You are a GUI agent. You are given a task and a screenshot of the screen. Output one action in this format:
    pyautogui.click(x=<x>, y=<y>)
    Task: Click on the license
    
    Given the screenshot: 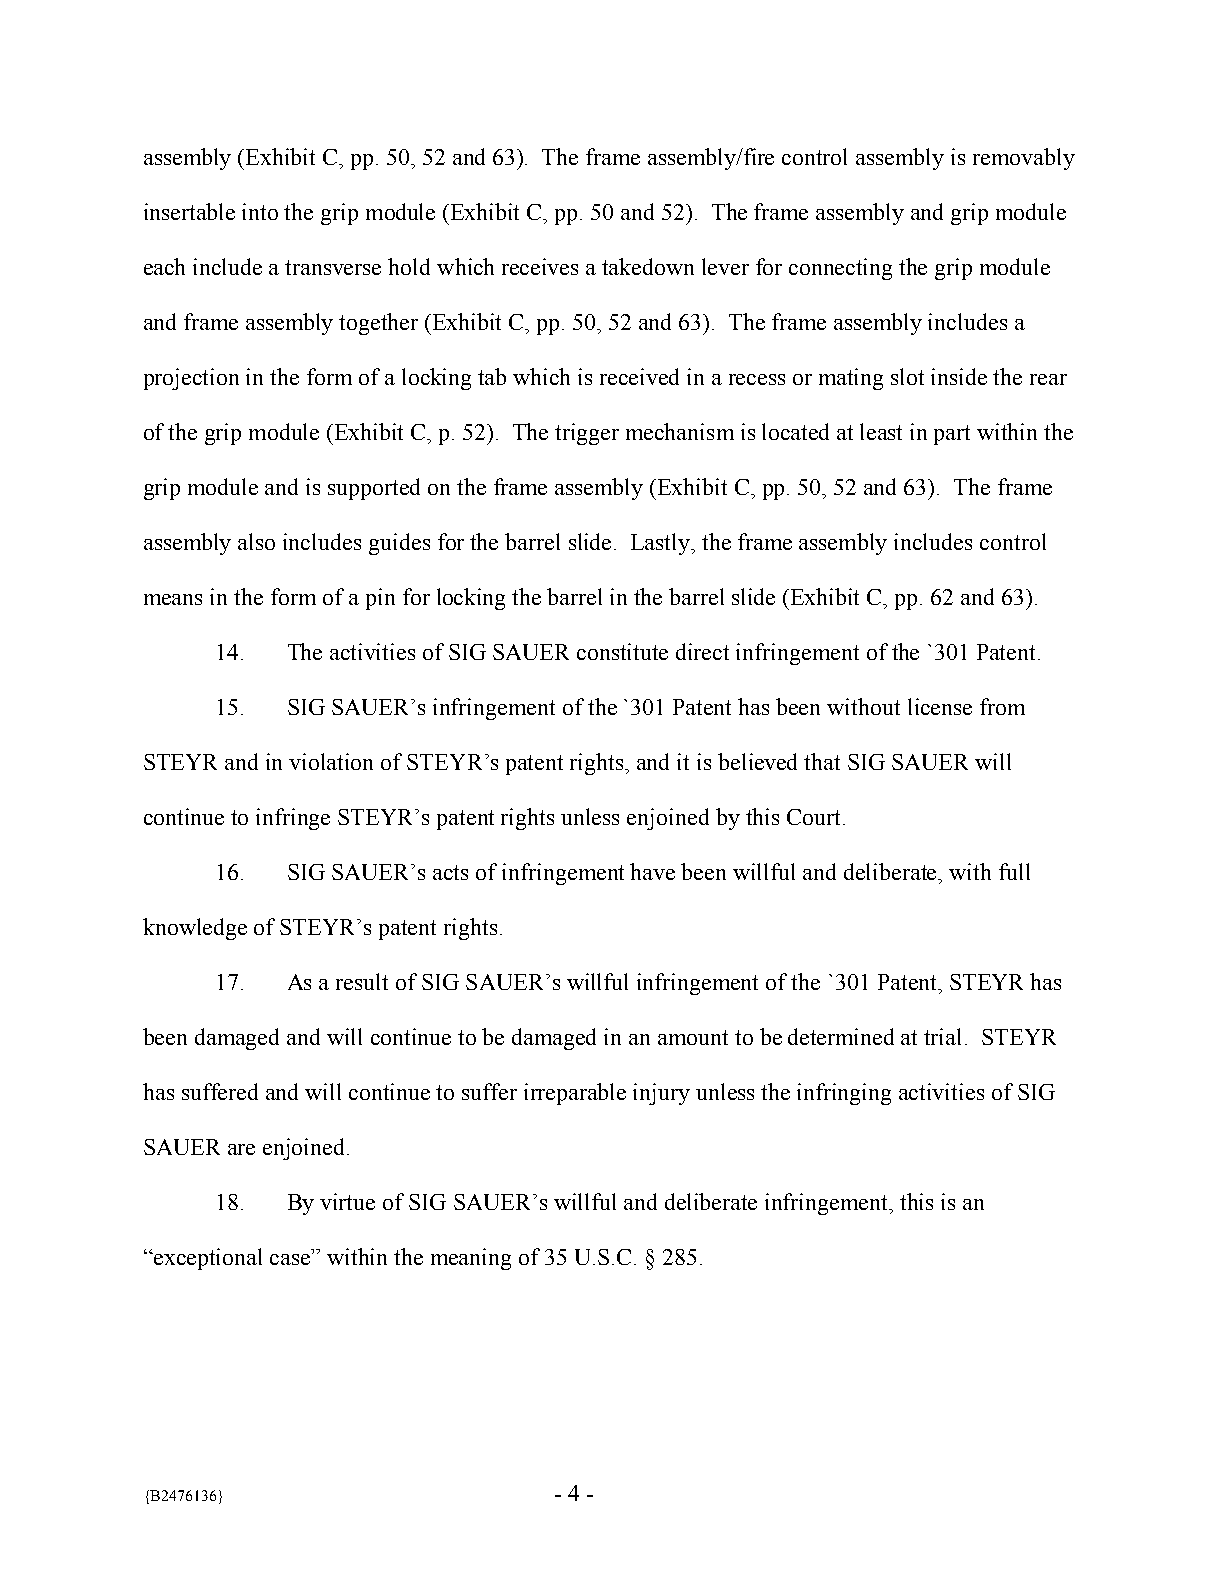 What is the action you would take?
    pyautogui.click(x=940, y=706)
